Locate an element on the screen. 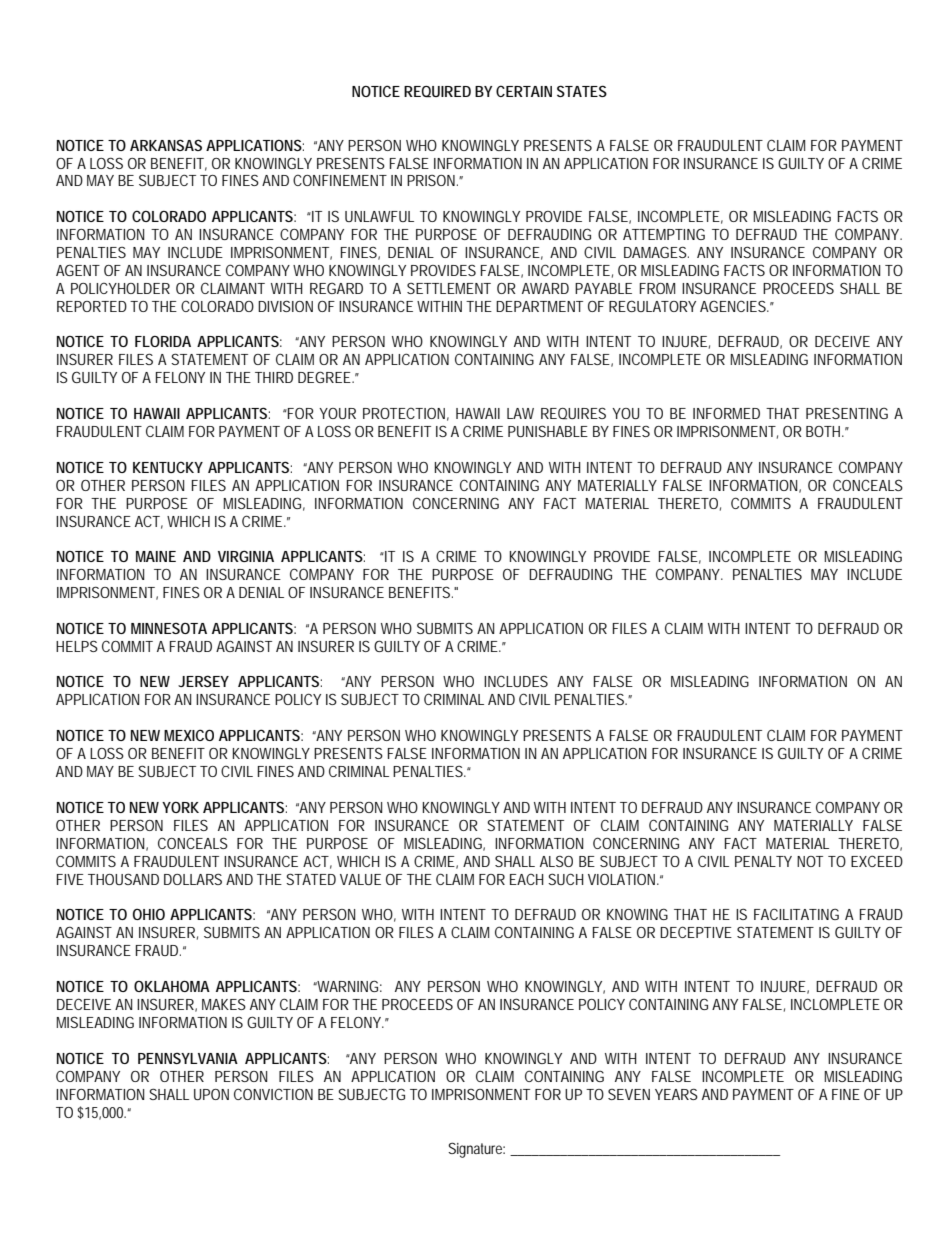 The height and width of the screenshot is (1233, 952). STATES is located at coordinates (582, 91).
